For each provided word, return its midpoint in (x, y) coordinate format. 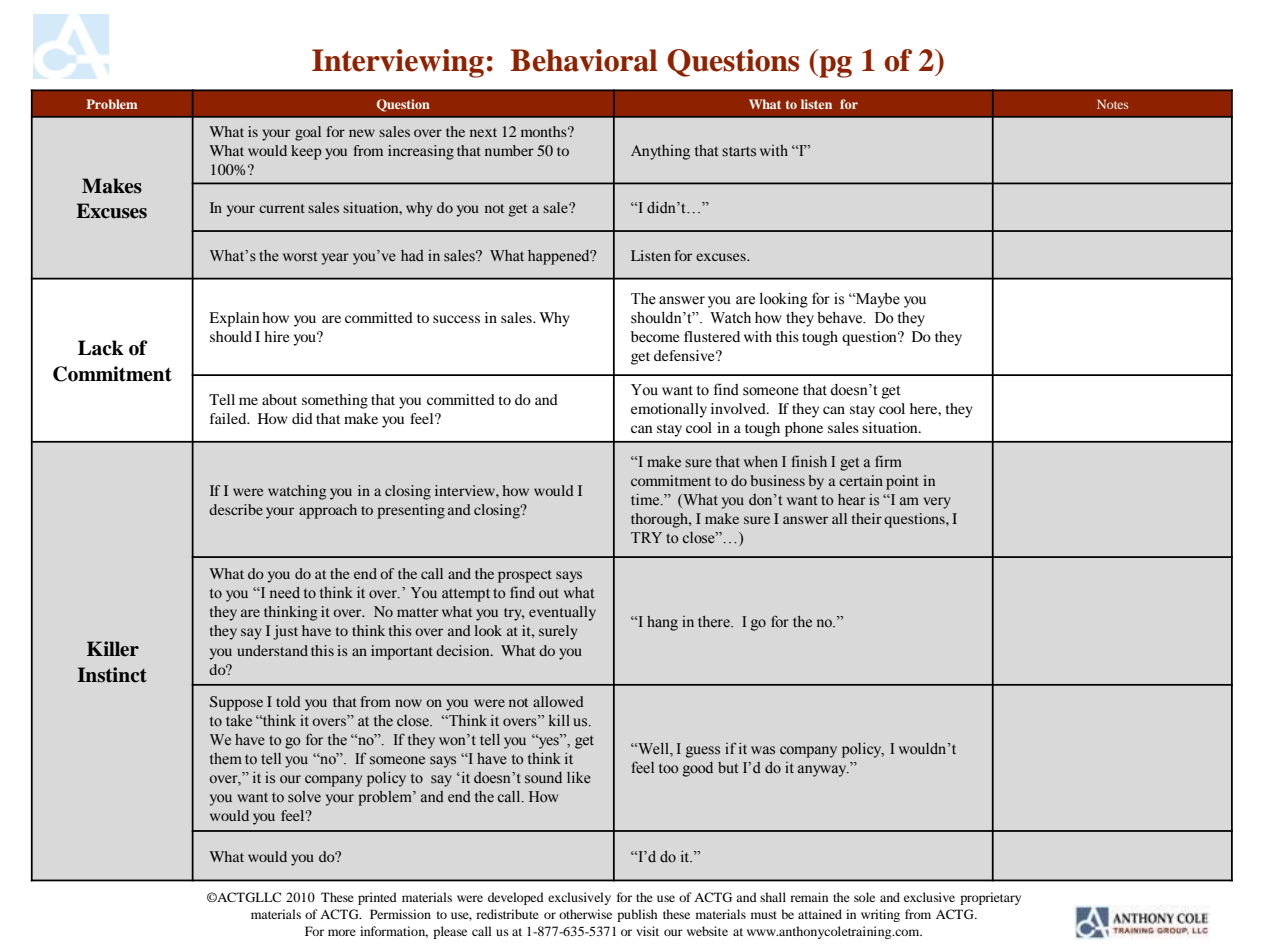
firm (888, 461)
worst (300, 256)
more (342, 932)
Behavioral (583, 60)
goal (308, 133)
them (226, 759)
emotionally (669, 410)
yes (549, 742)
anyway (823, 771)
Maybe (877, 300)
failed (229, 418)
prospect (525, 576)
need (285, 593)
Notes (1113, 104)
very (937, 503)
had (412, 255)
